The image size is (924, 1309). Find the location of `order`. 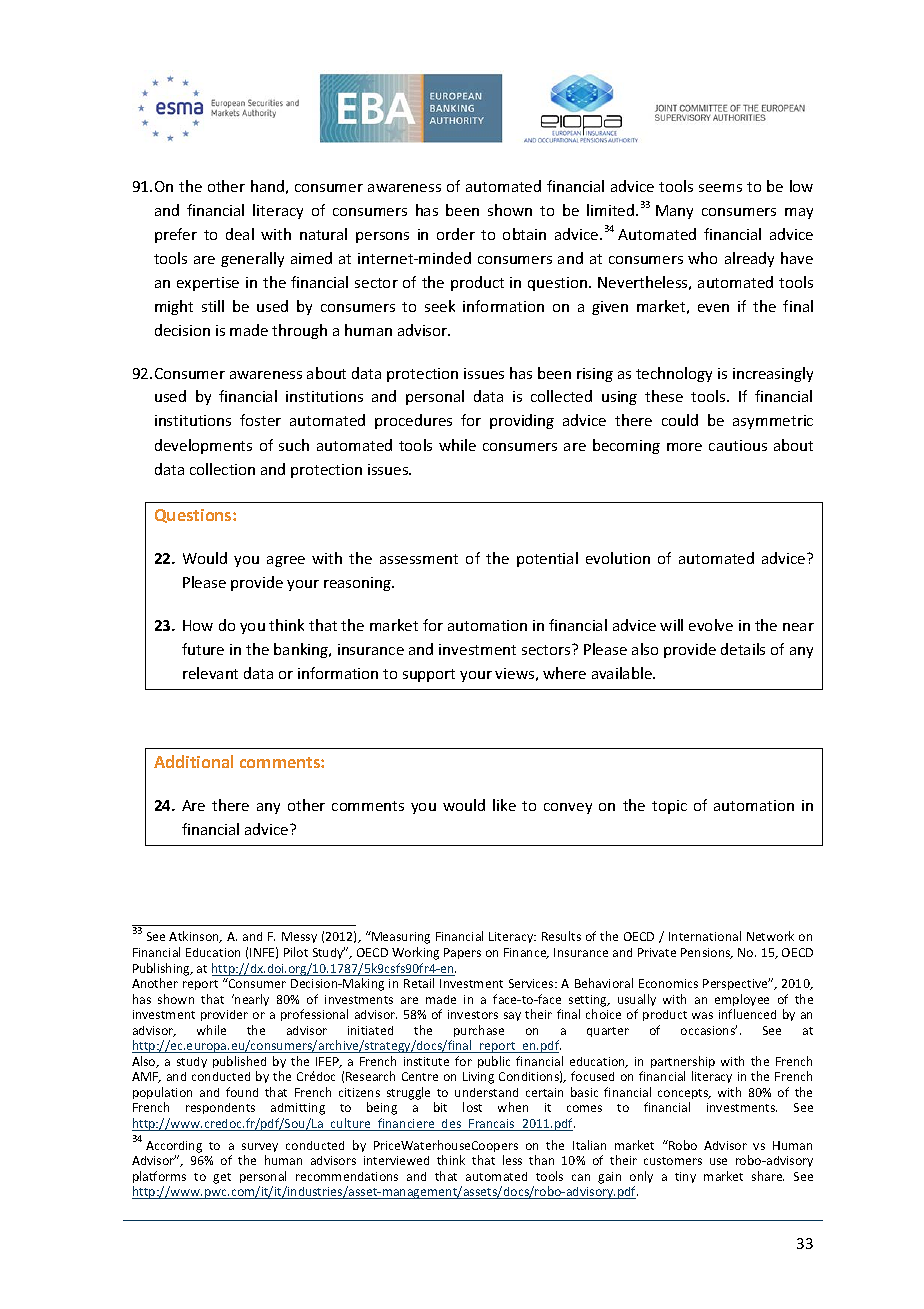

order is located at coordinates (456, 234).
